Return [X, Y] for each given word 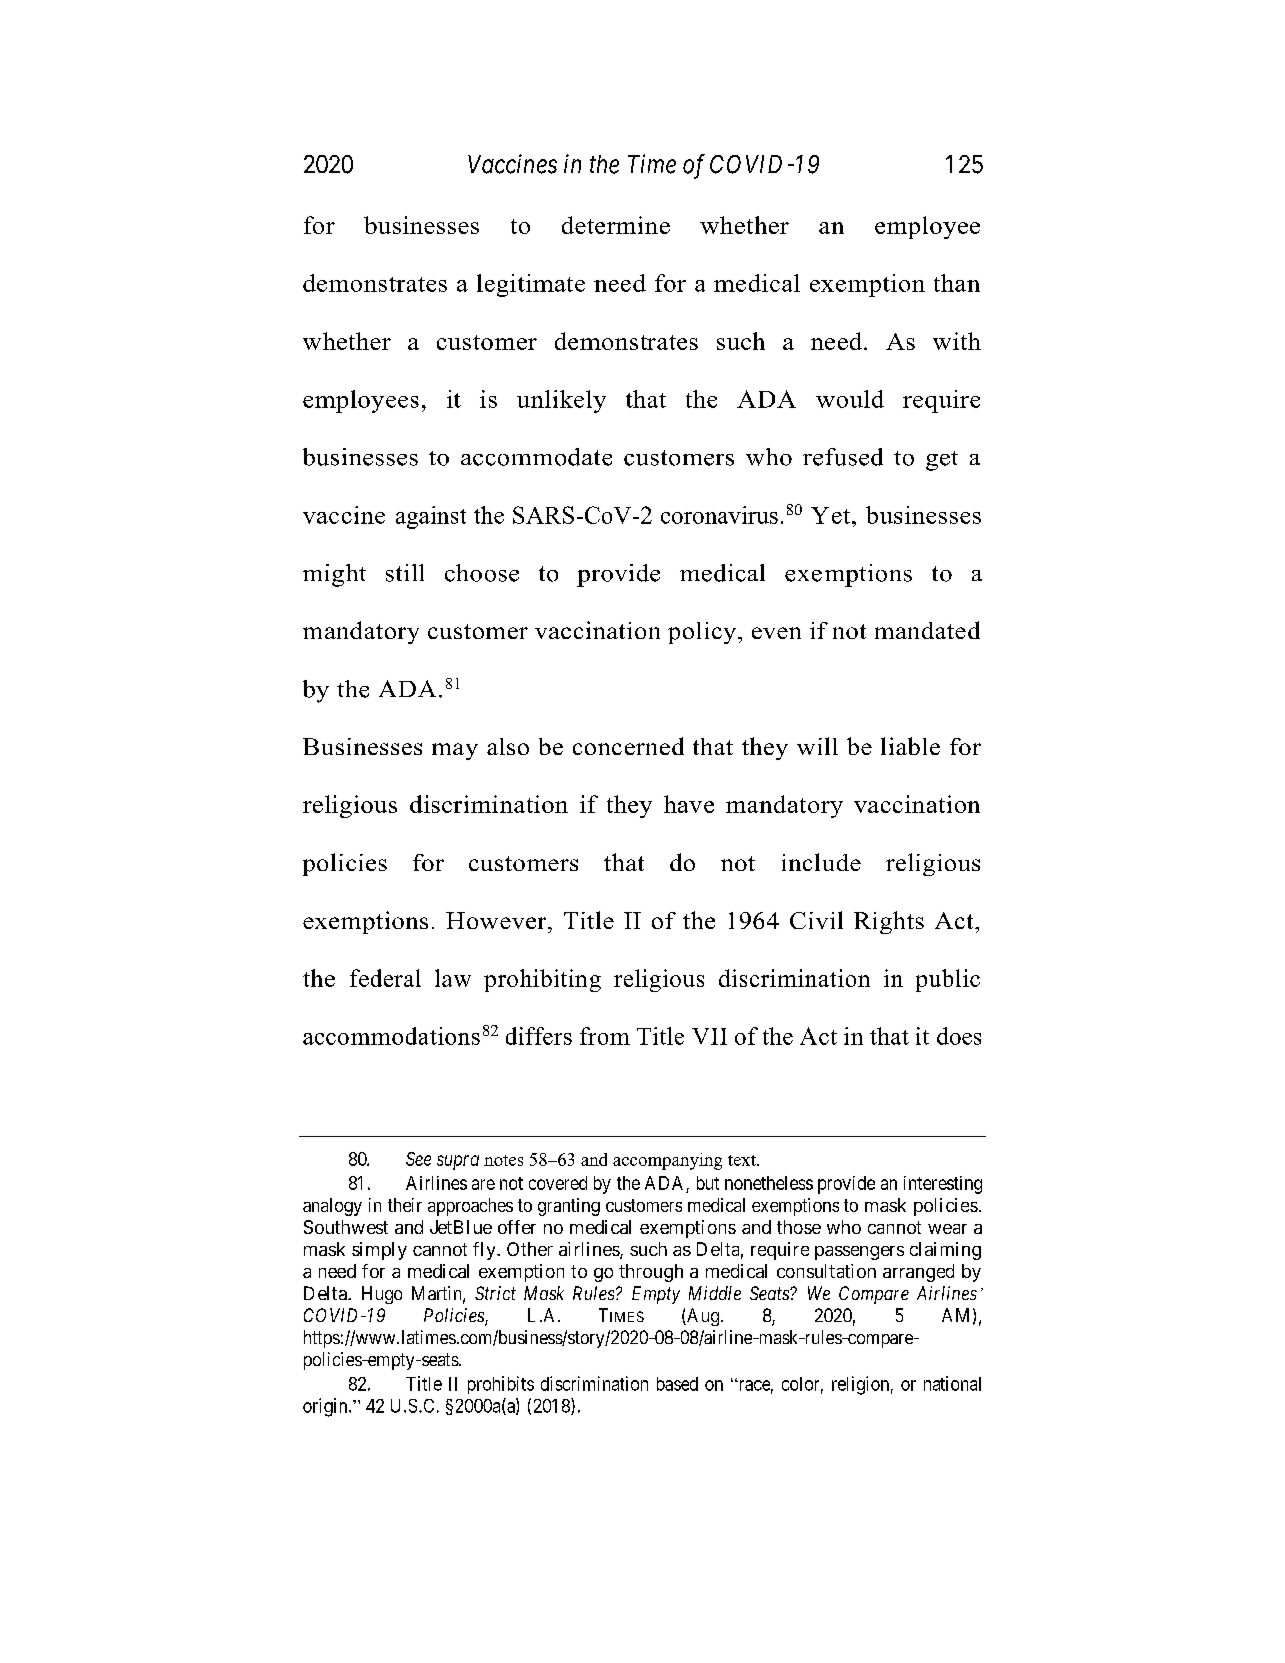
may [455, 751]
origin [326, 1407]
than [957, 283]
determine [616, 225]
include [821, 862]
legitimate [531, 285]
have [689, 804]
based [677, 1384]
